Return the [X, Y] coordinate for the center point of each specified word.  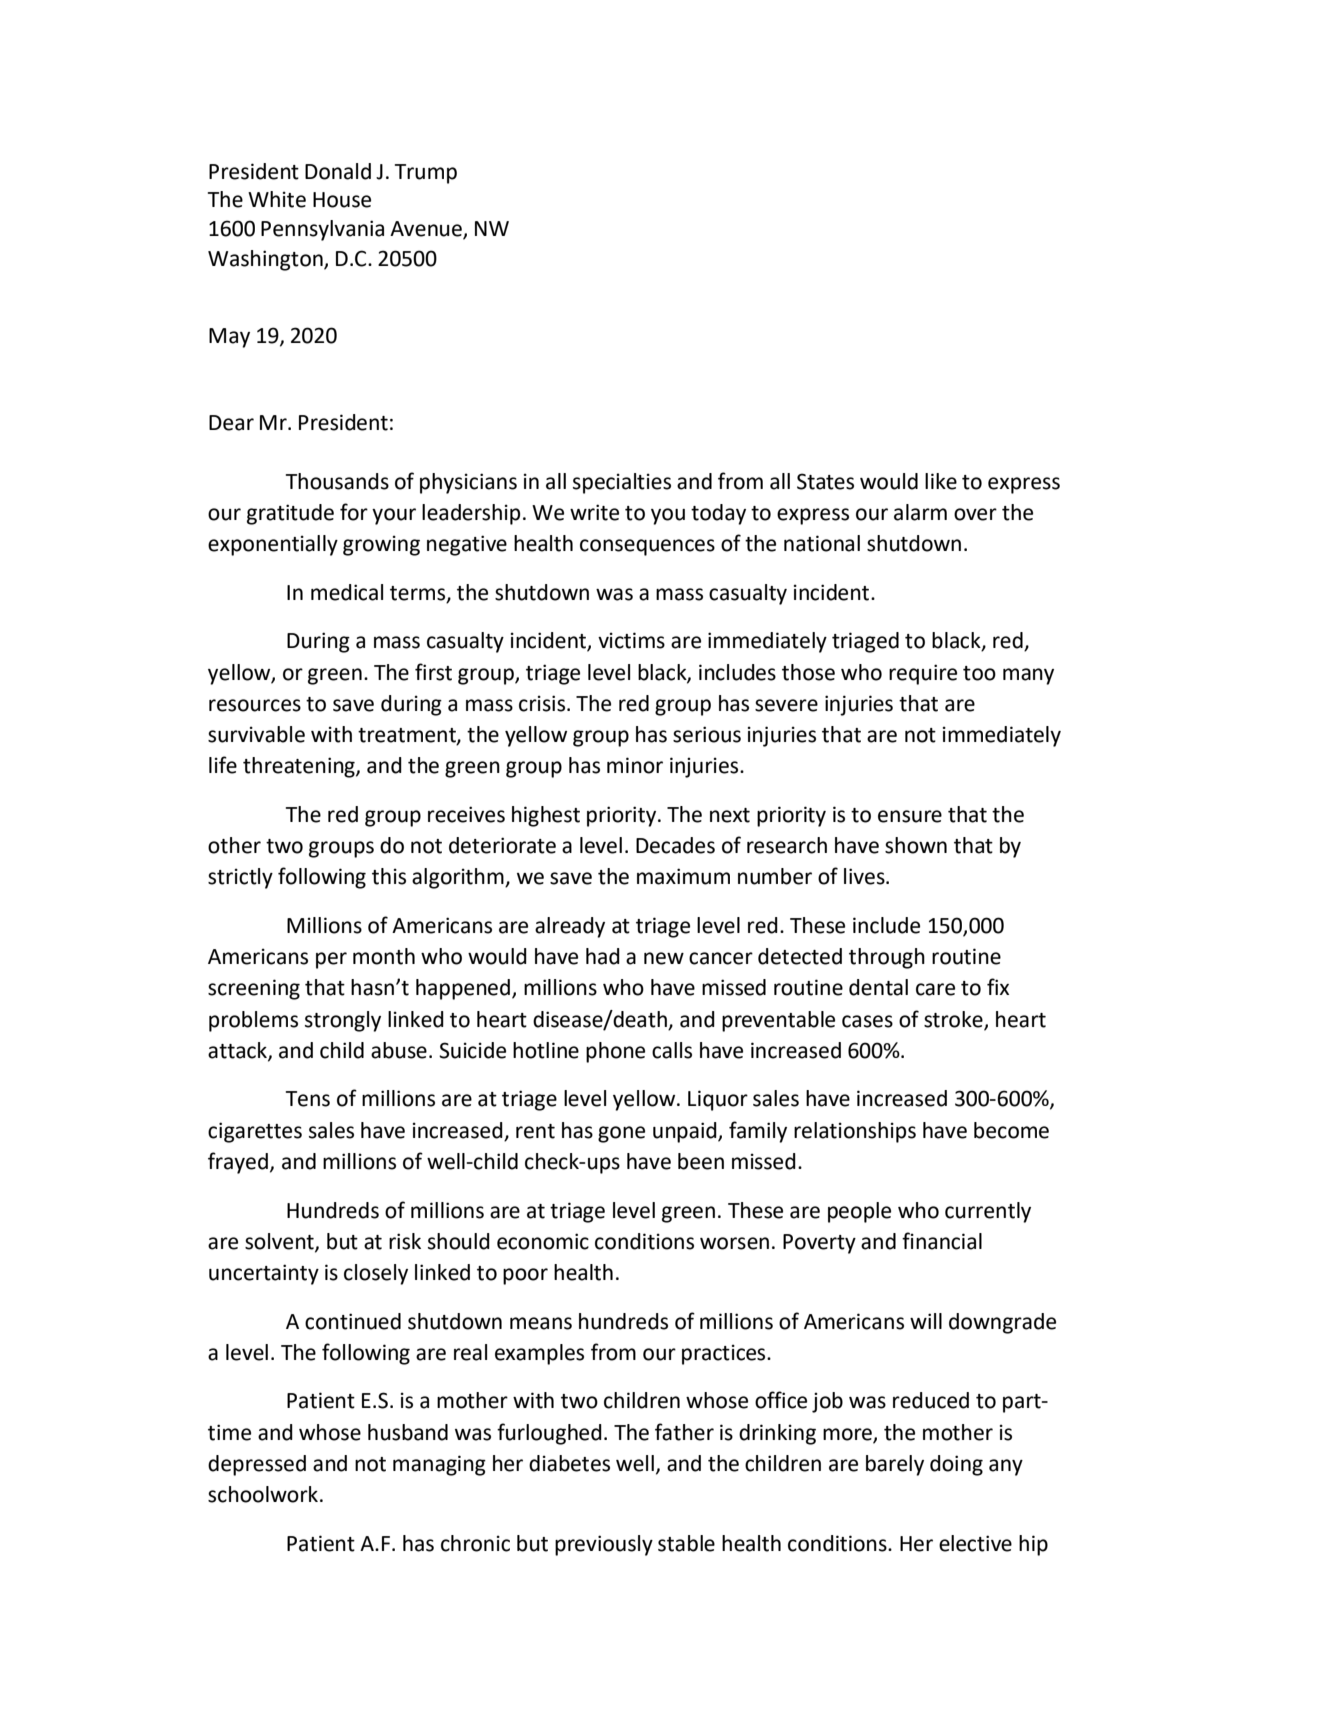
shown [916, 845]
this [389, 876]
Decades [675, 845]
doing [956, 1465]
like [941, 481]
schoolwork [263, 1494]
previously [604, 1545]
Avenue [427, 230]
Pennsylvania [322, 230]
